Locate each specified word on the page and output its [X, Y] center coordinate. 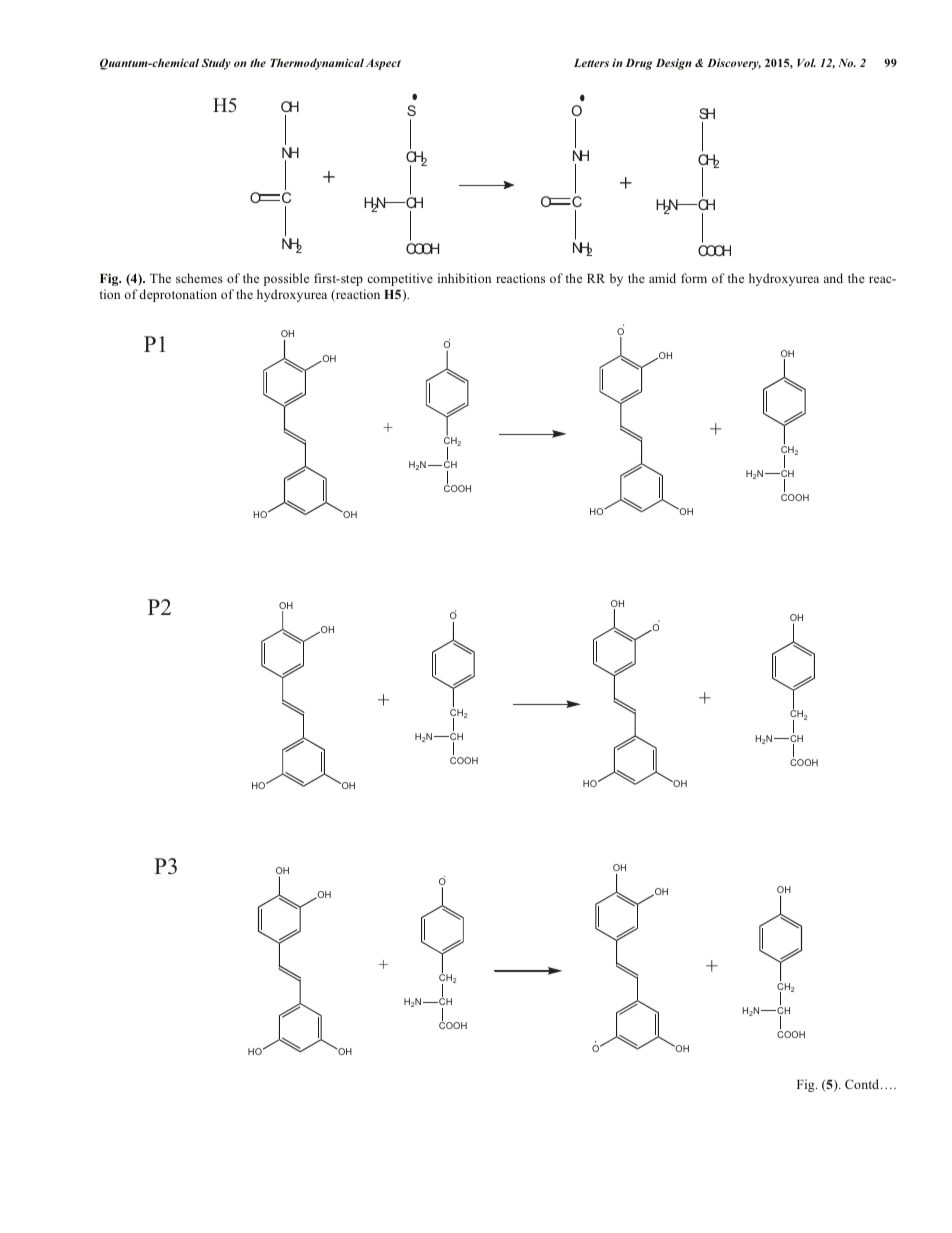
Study [216, 64]
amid [662, 278]
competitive [400, 279]
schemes [199, 278]
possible [286, 279]
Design [674, 64]
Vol [806, 62]
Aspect [383, 64]
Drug [639, 64]
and [833, 278]
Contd [863, 1084]
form [694, 278]
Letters [591, 63]
